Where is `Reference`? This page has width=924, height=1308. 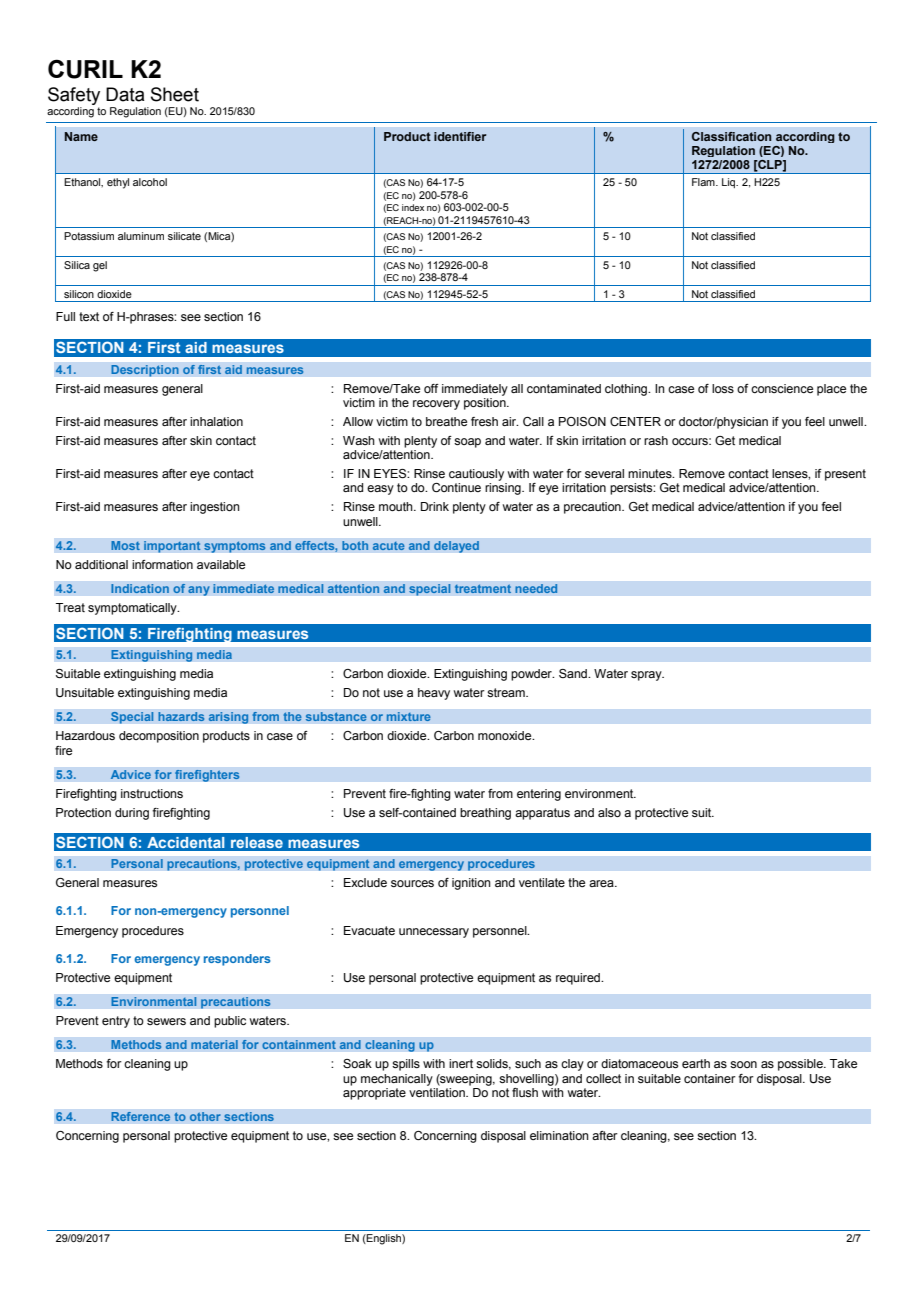
Reference is located at coordinates (141, 1116).
